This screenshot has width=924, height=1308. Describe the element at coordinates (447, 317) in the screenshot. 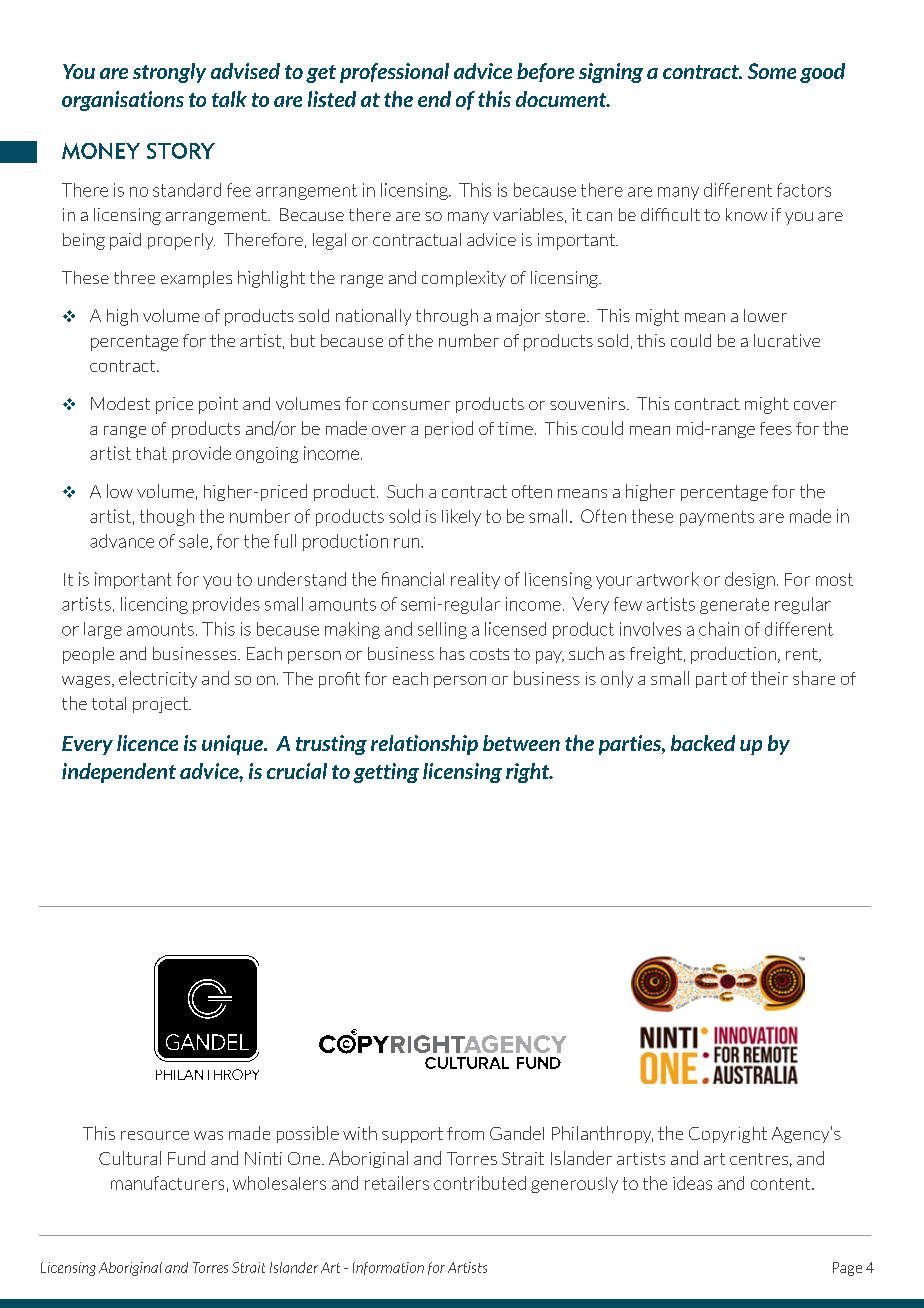

I see `through` at that location.
